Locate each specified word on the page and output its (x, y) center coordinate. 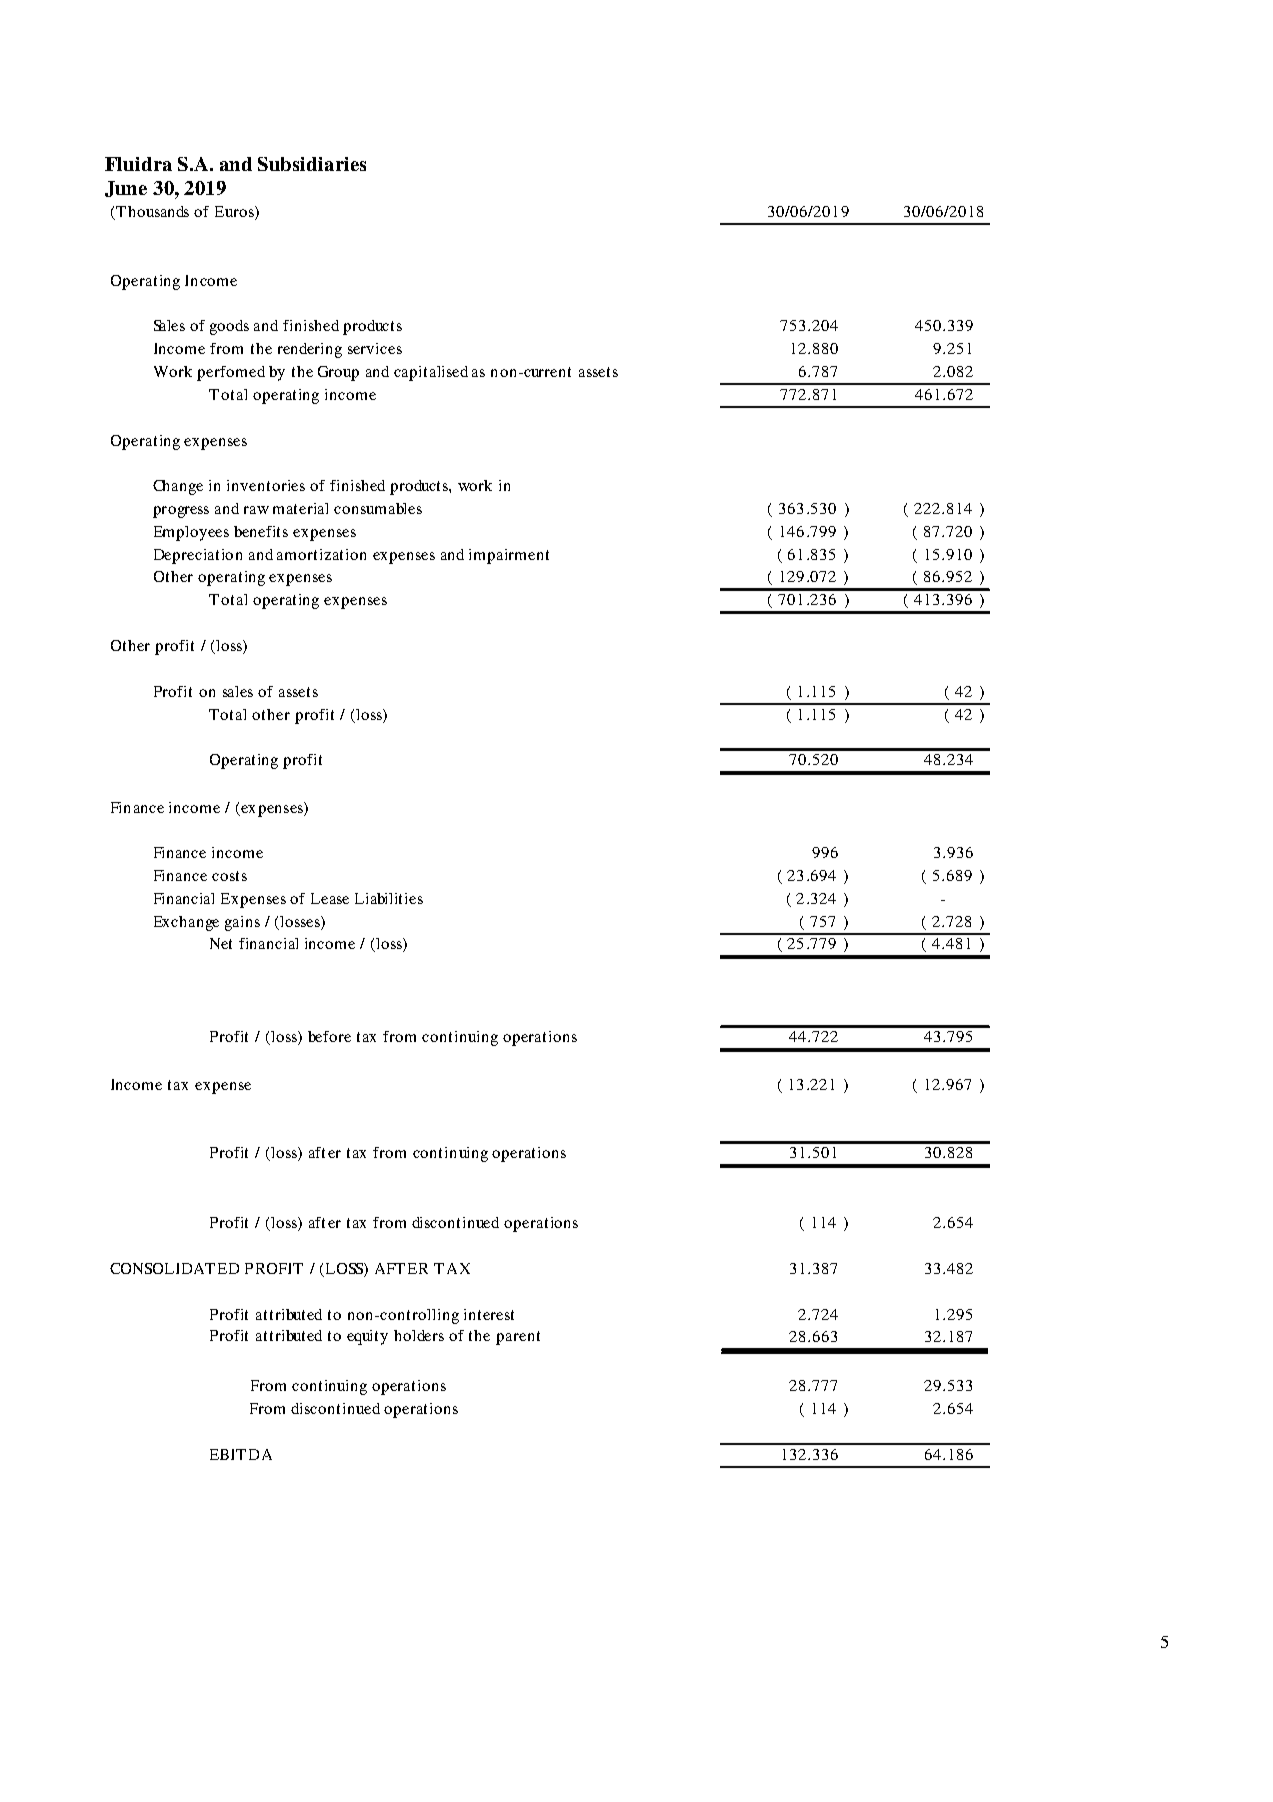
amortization (321, 554)
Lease (330, 898)
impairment (509, 556)
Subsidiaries (312, 164)
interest (489, 1314)
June (126, 189)
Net (221, 943)
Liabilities (389, 898)
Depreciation (198, 556)
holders (419, 1335)
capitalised (431, 373)
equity (367, 1337)
